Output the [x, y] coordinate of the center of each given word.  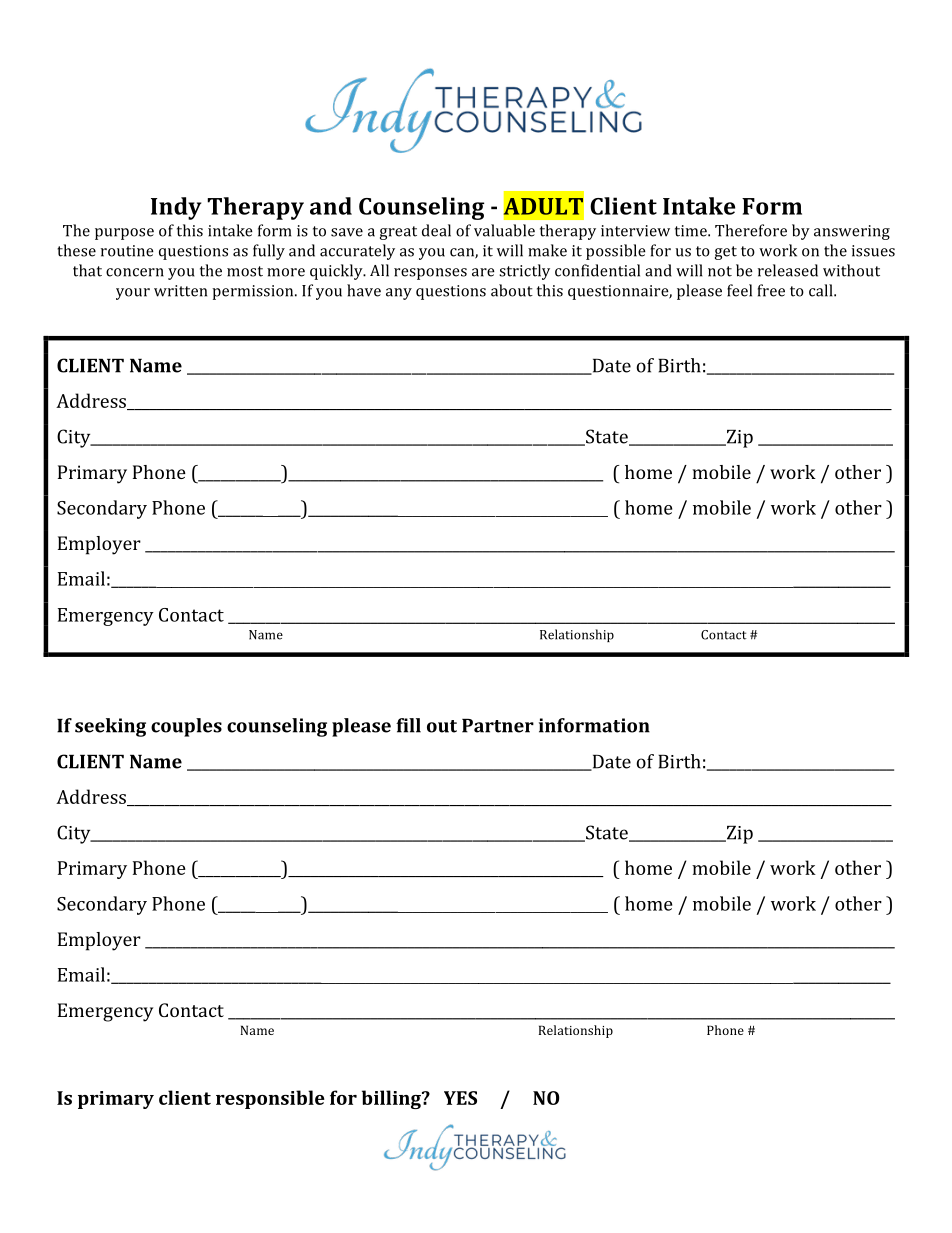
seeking [110, 727]
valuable [504, 230]
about [512, 290]
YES [460, 1098]
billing [392, 1099]
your [133, 294]
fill [408, 725]
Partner [498, 726]
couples [186, 727]
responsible [270, 1099]
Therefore [751, 230]
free [771, 290]
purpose [124, 234]
